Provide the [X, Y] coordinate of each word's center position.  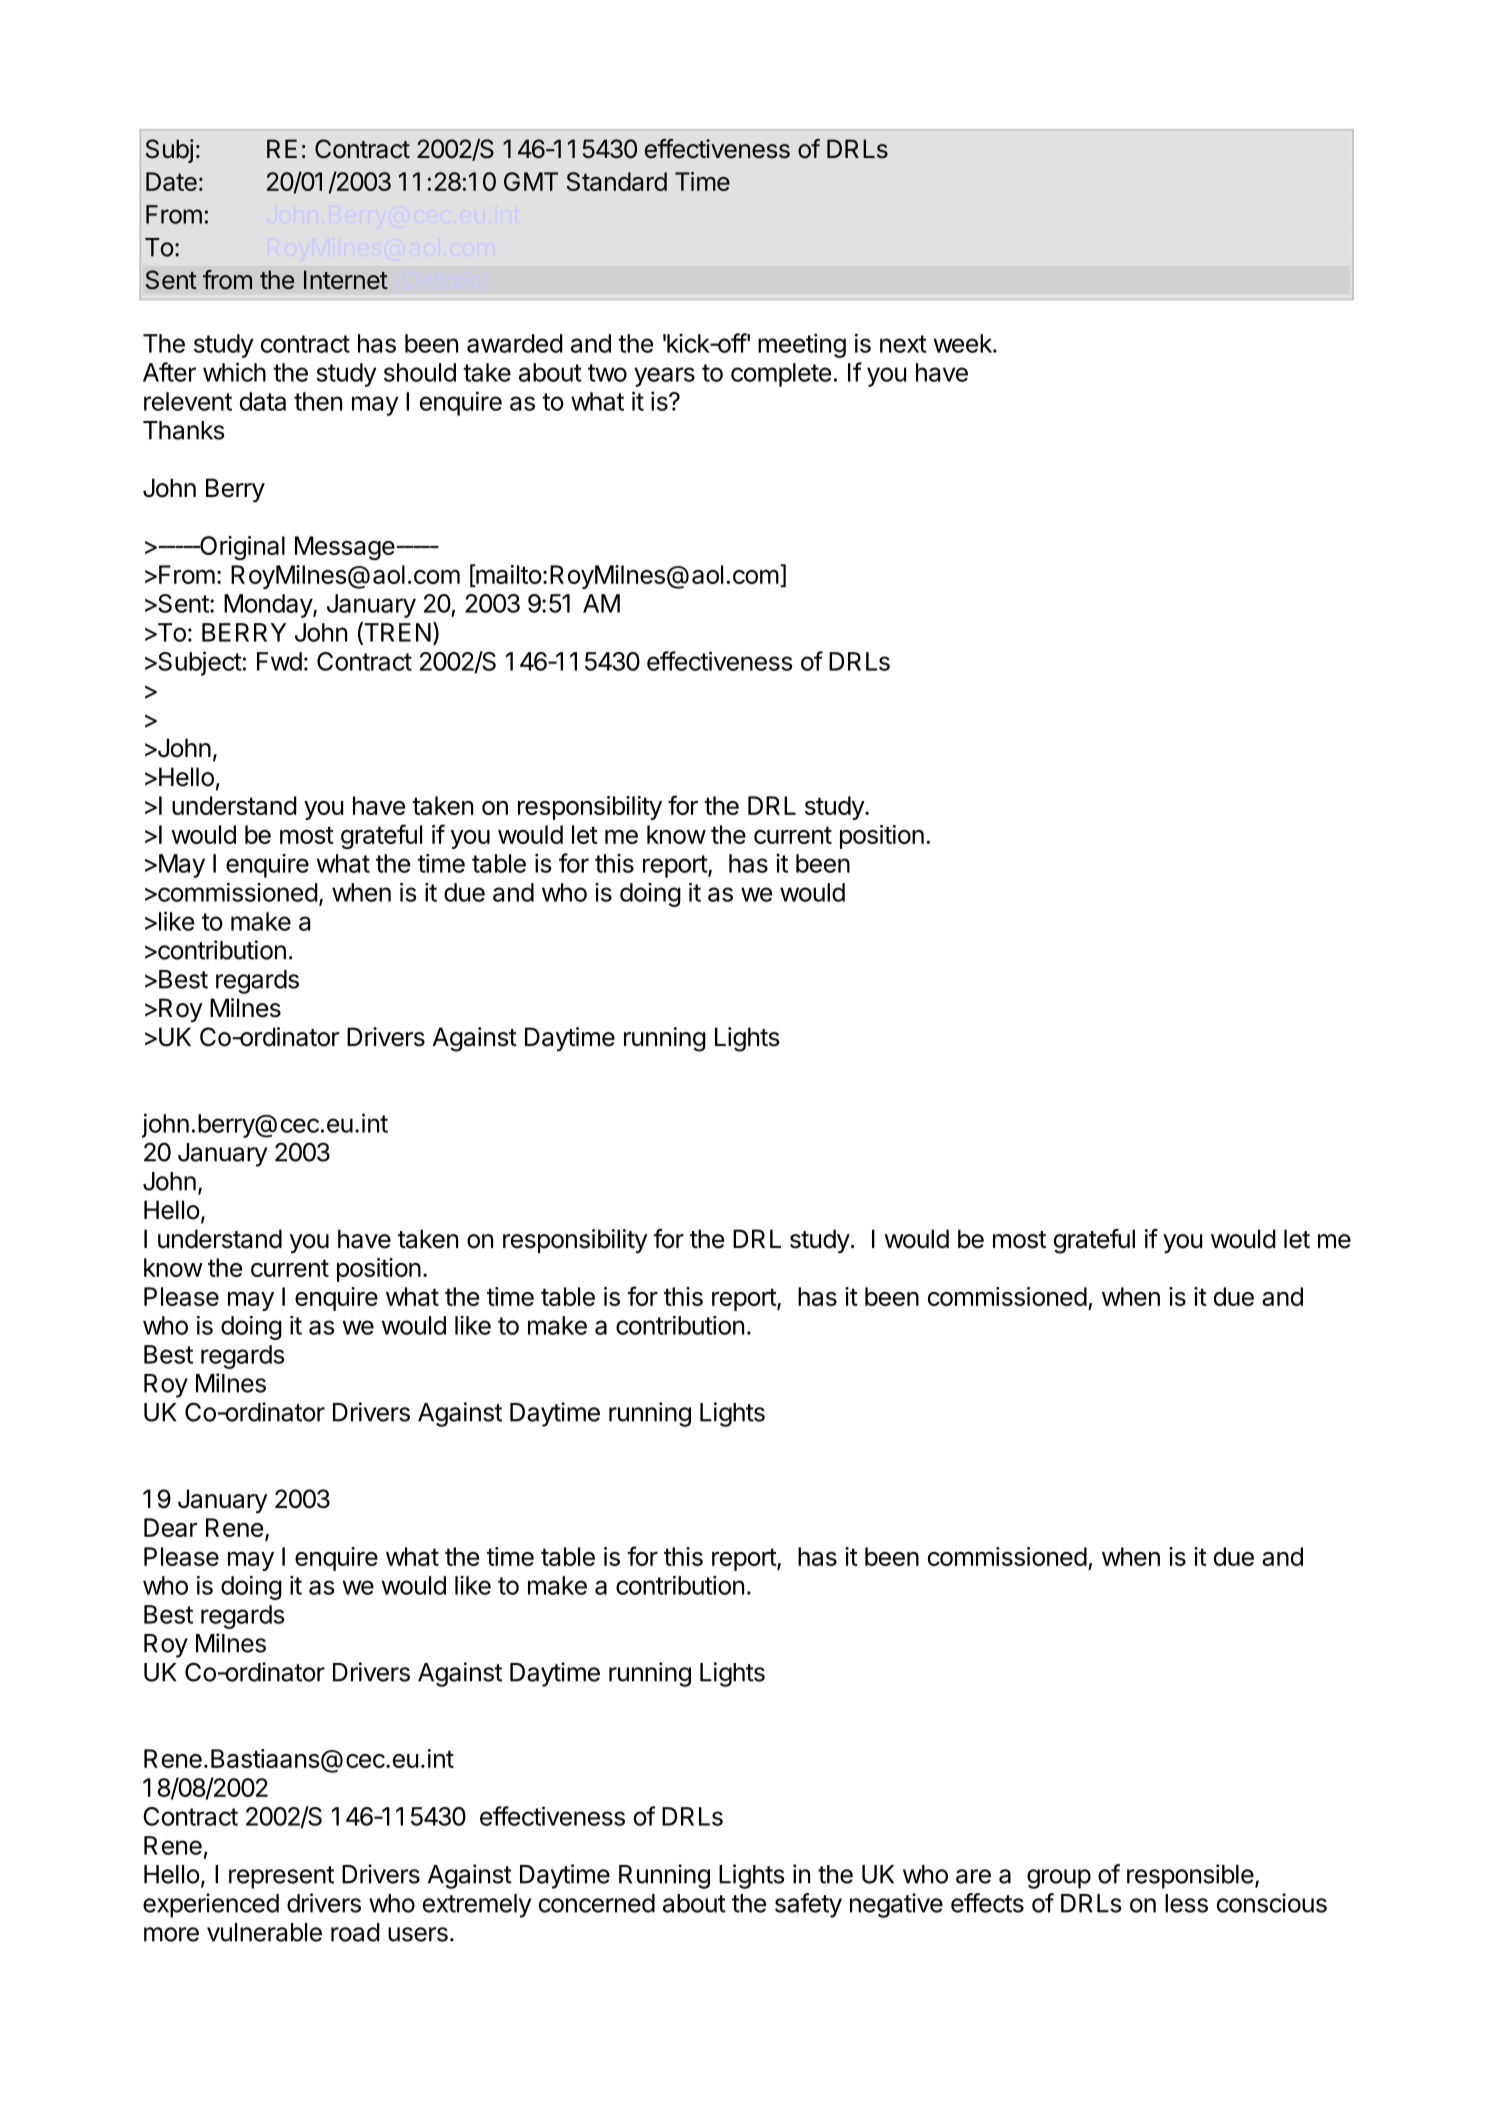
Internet [346, 280]
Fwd [279, 661]
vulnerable [264, 1932]
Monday [269, 606]
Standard [617, 181]
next [903, 344]
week [964, 343]
